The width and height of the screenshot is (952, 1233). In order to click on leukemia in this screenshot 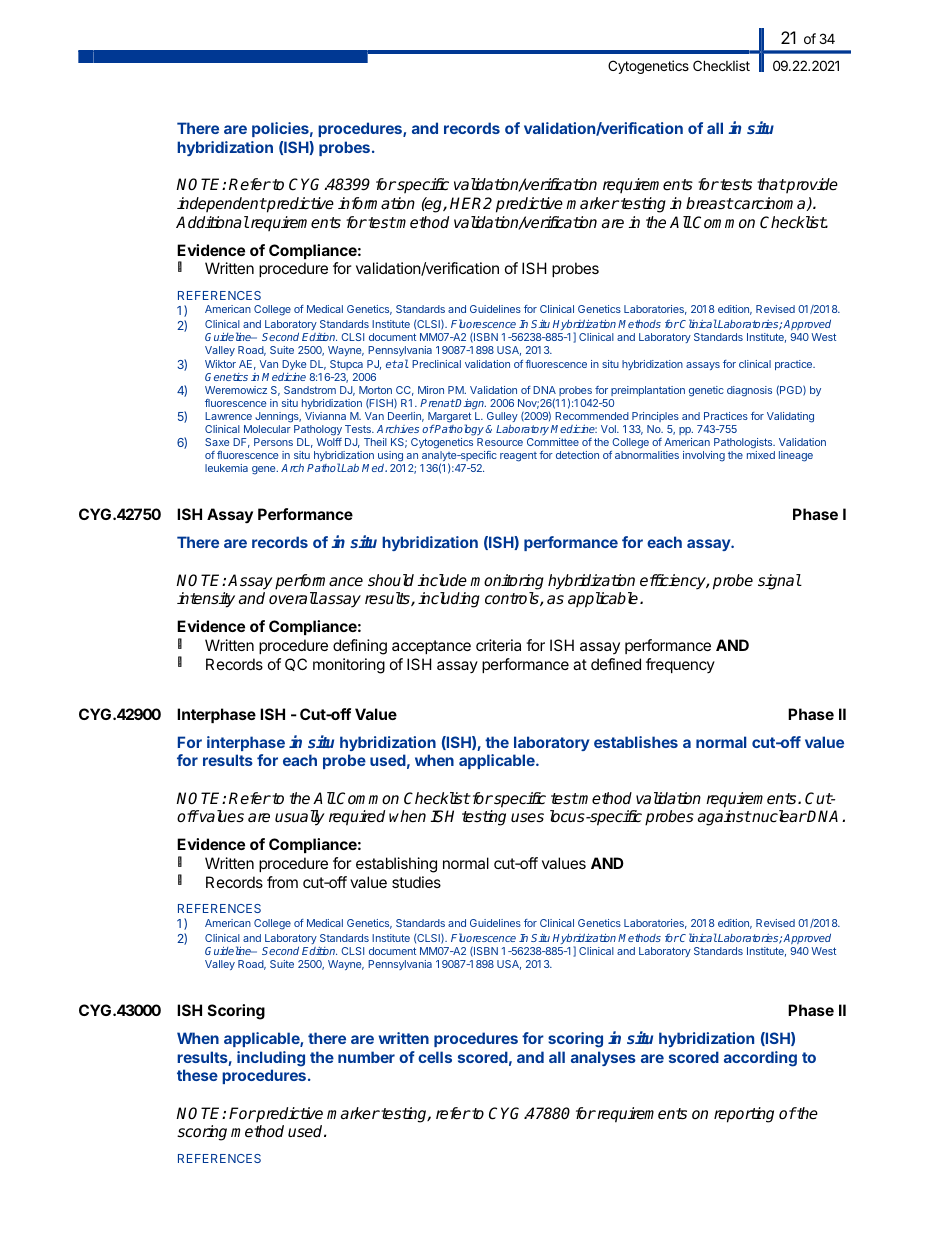, I will do `click(226, 468)`.
